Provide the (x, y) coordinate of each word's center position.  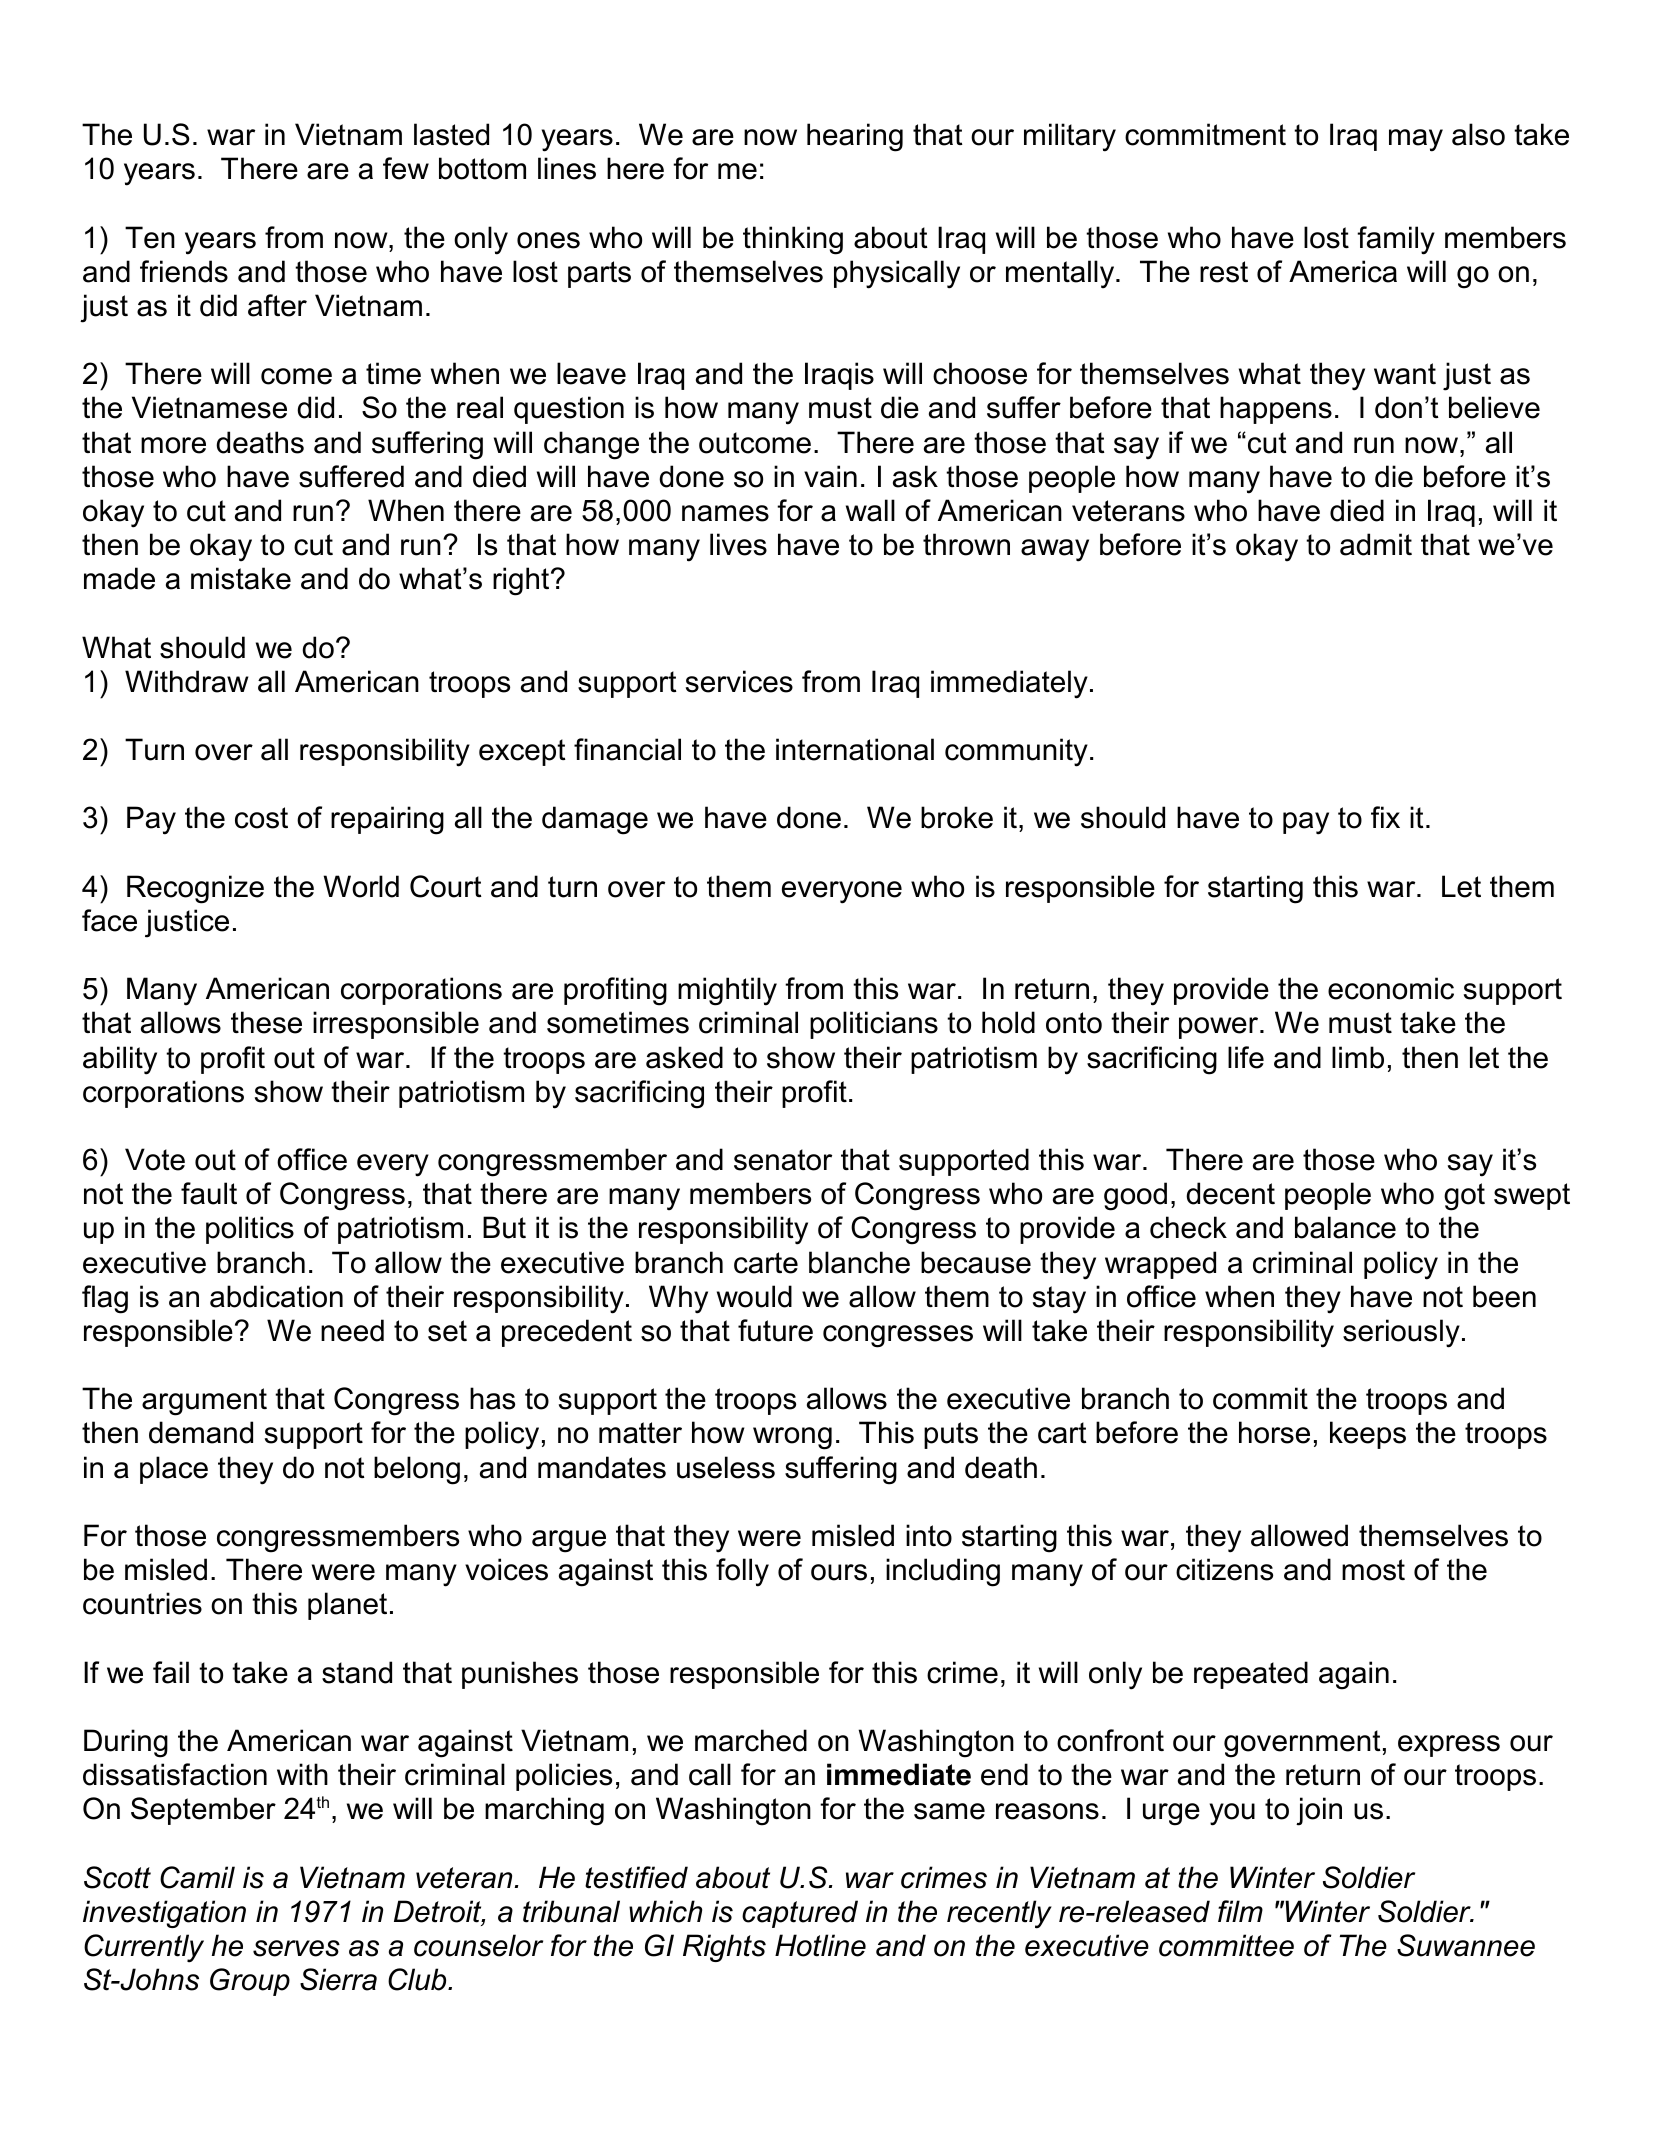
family (1396, 240)
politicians (874, 1025)
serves (296, 1948)
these (266, 1022)
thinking (793, 240)
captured (800, 1914)
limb (1358, 1057)
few (406, 168)
